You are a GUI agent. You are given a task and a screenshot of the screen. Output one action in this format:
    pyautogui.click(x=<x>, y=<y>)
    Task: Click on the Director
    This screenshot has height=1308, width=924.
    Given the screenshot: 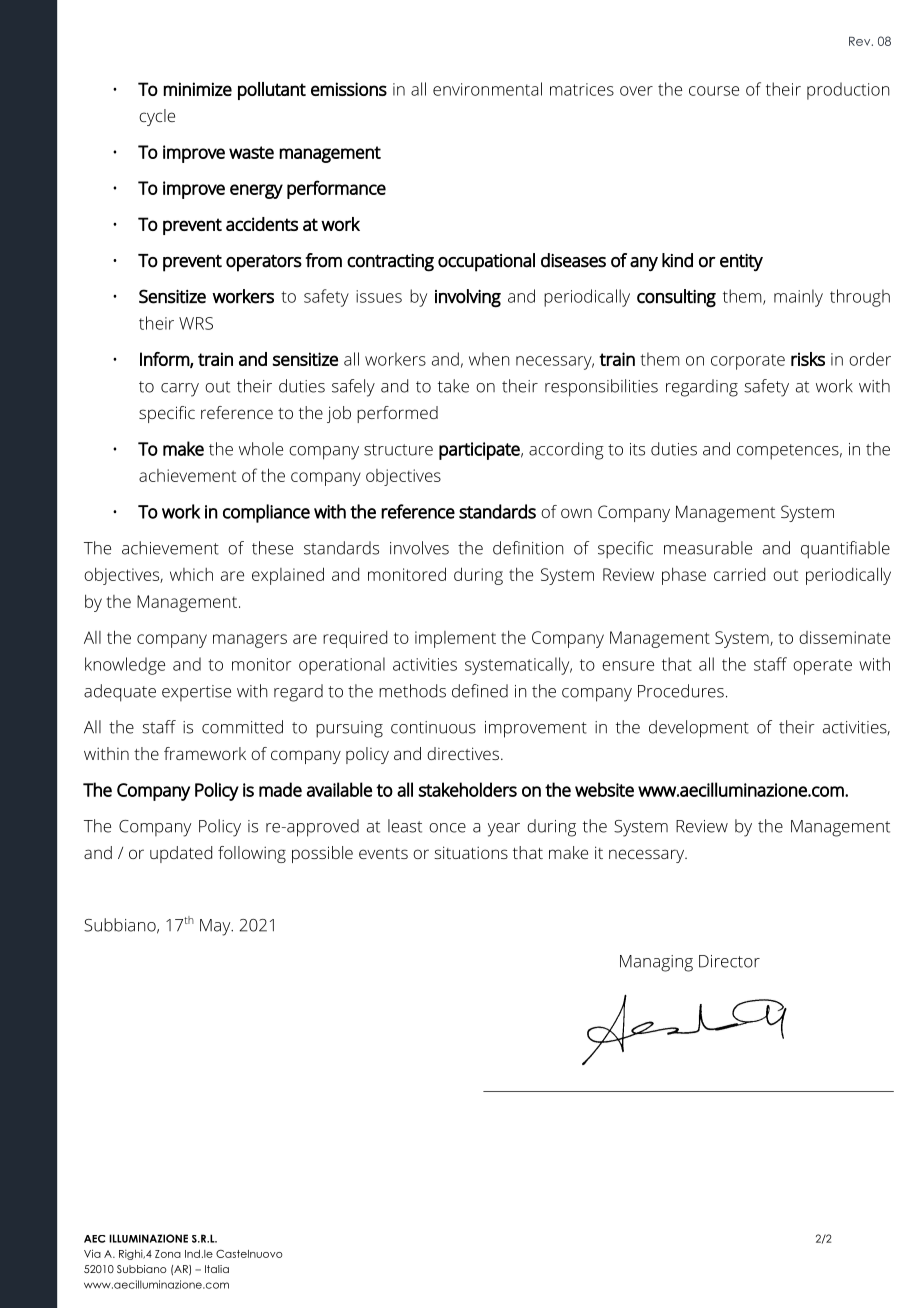 What is the action you would take?
    pyautogui.click(x=729, y=961)
